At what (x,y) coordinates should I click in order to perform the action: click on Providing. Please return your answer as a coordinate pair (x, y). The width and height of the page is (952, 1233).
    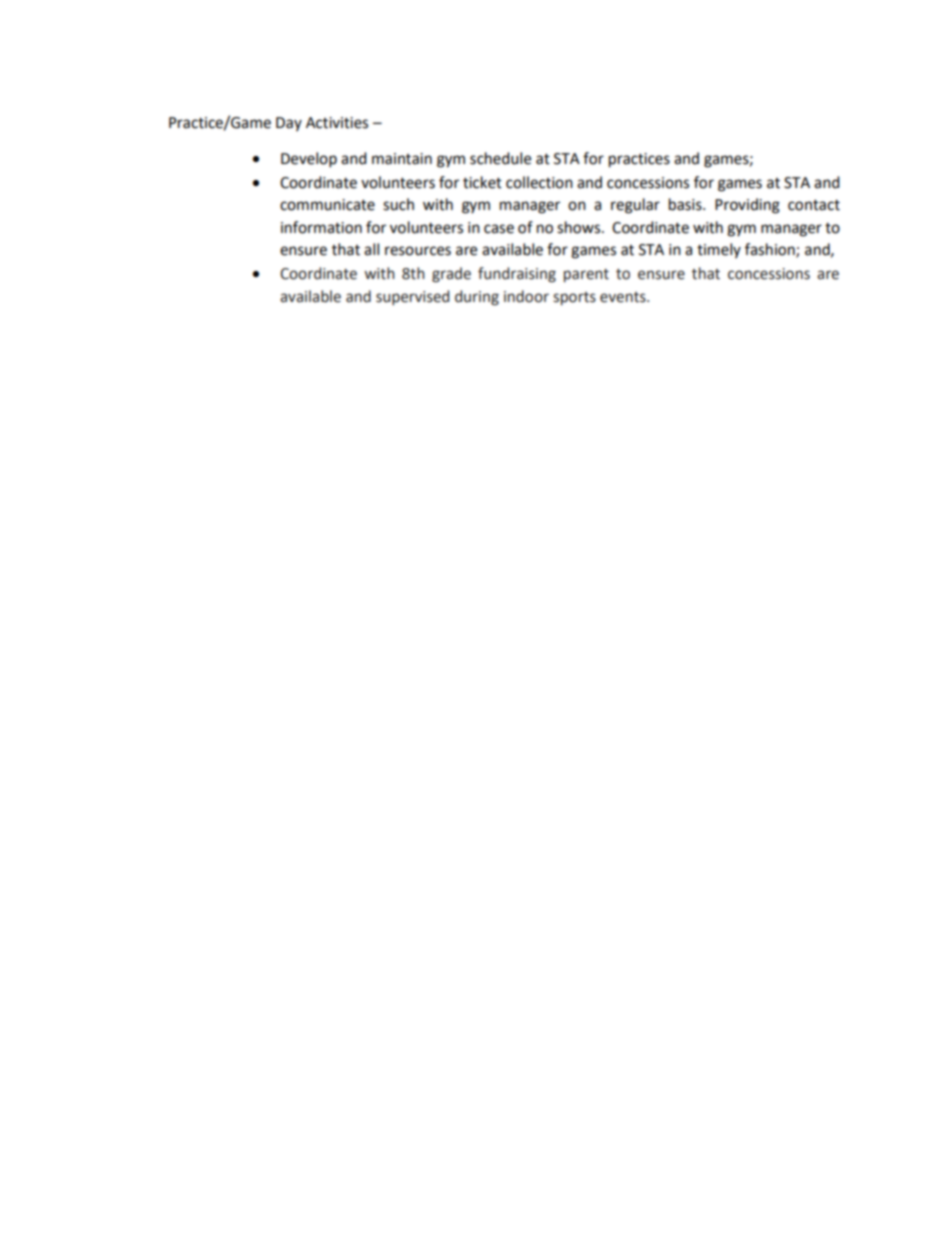
    Looking at the image, I should click on (747, 206).
